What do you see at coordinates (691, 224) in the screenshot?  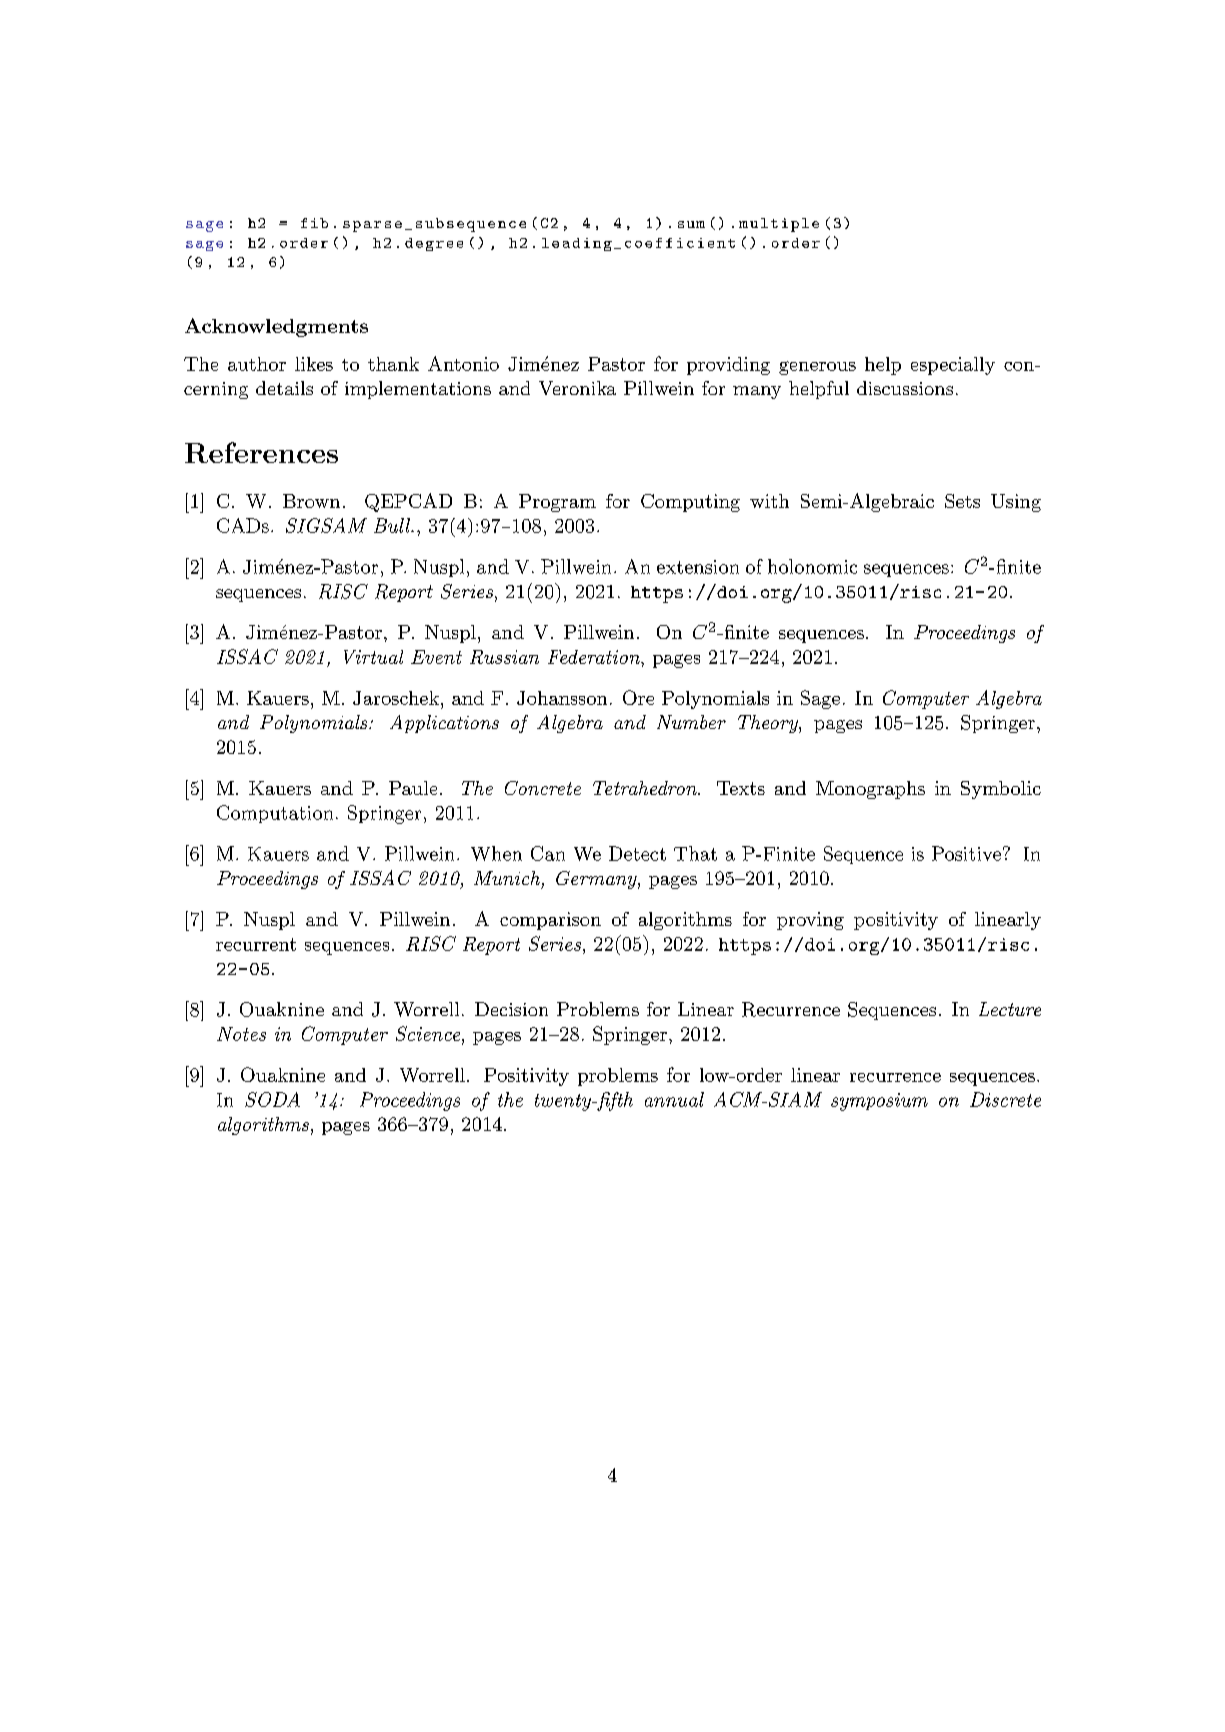 I see `sum` at bounding box center [691, 224].
